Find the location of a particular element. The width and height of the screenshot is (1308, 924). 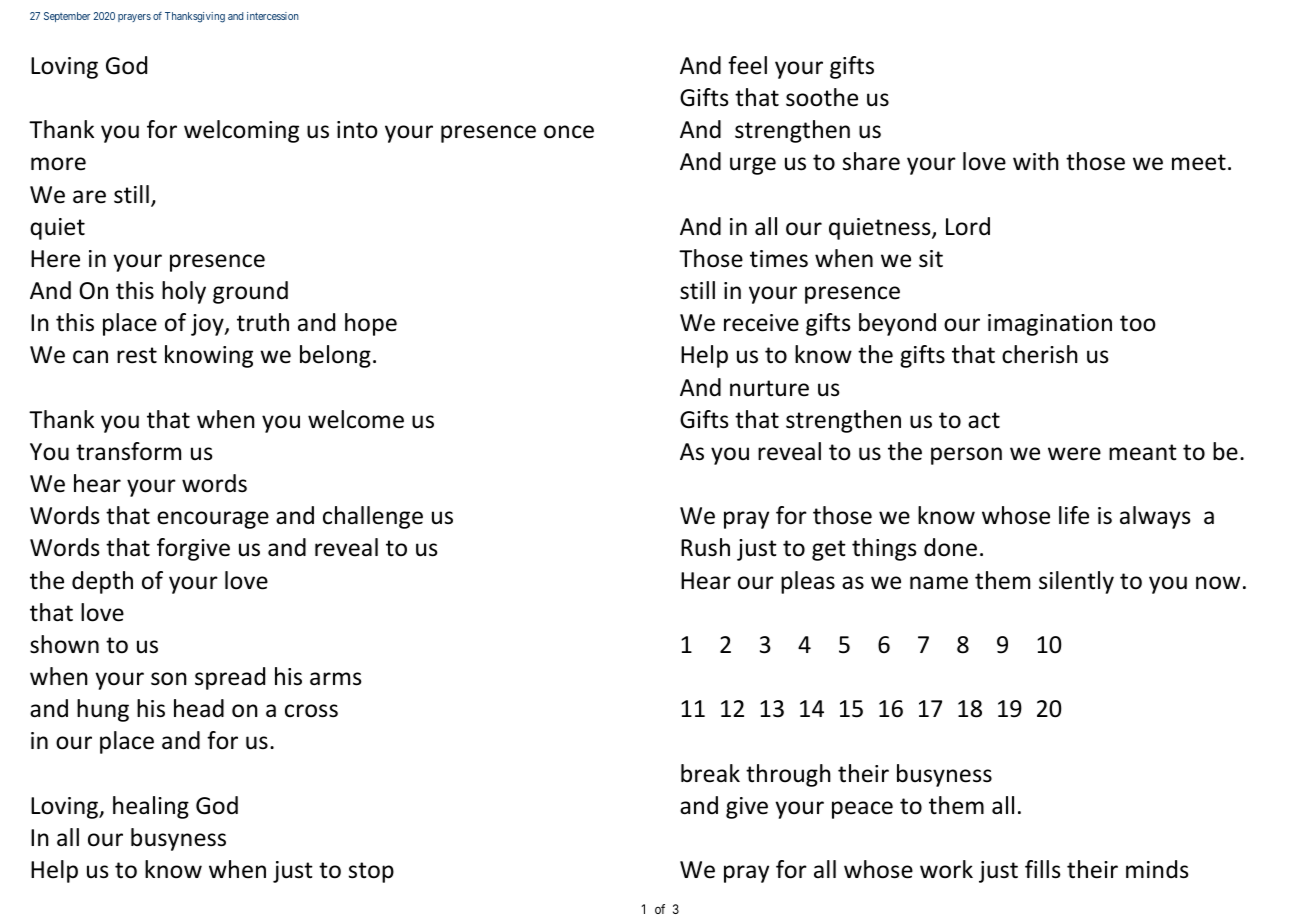

transform is located at coordinates (128, 451).
